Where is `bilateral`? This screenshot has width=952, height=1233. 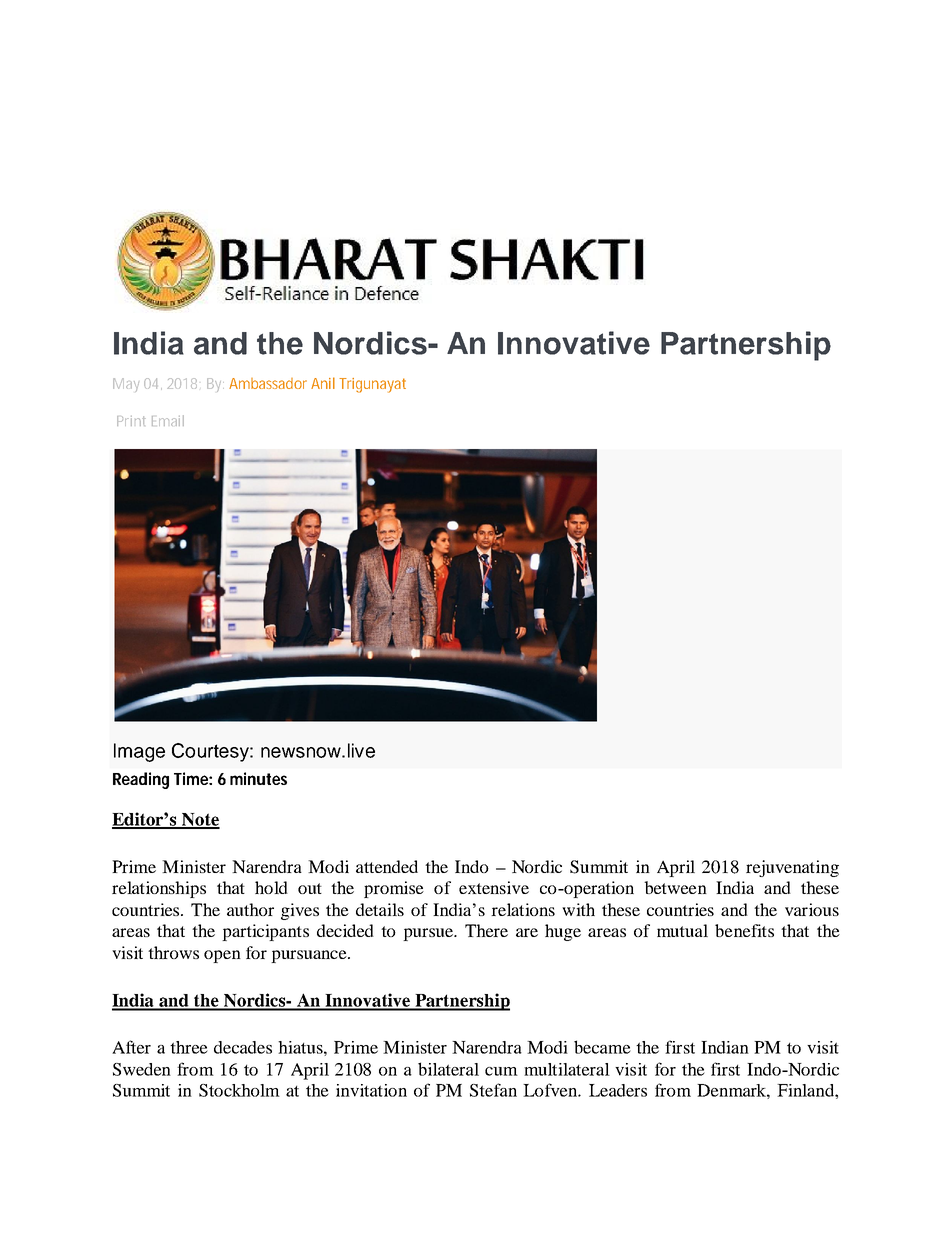 bilateral is located at coordinates (448, 1069).
